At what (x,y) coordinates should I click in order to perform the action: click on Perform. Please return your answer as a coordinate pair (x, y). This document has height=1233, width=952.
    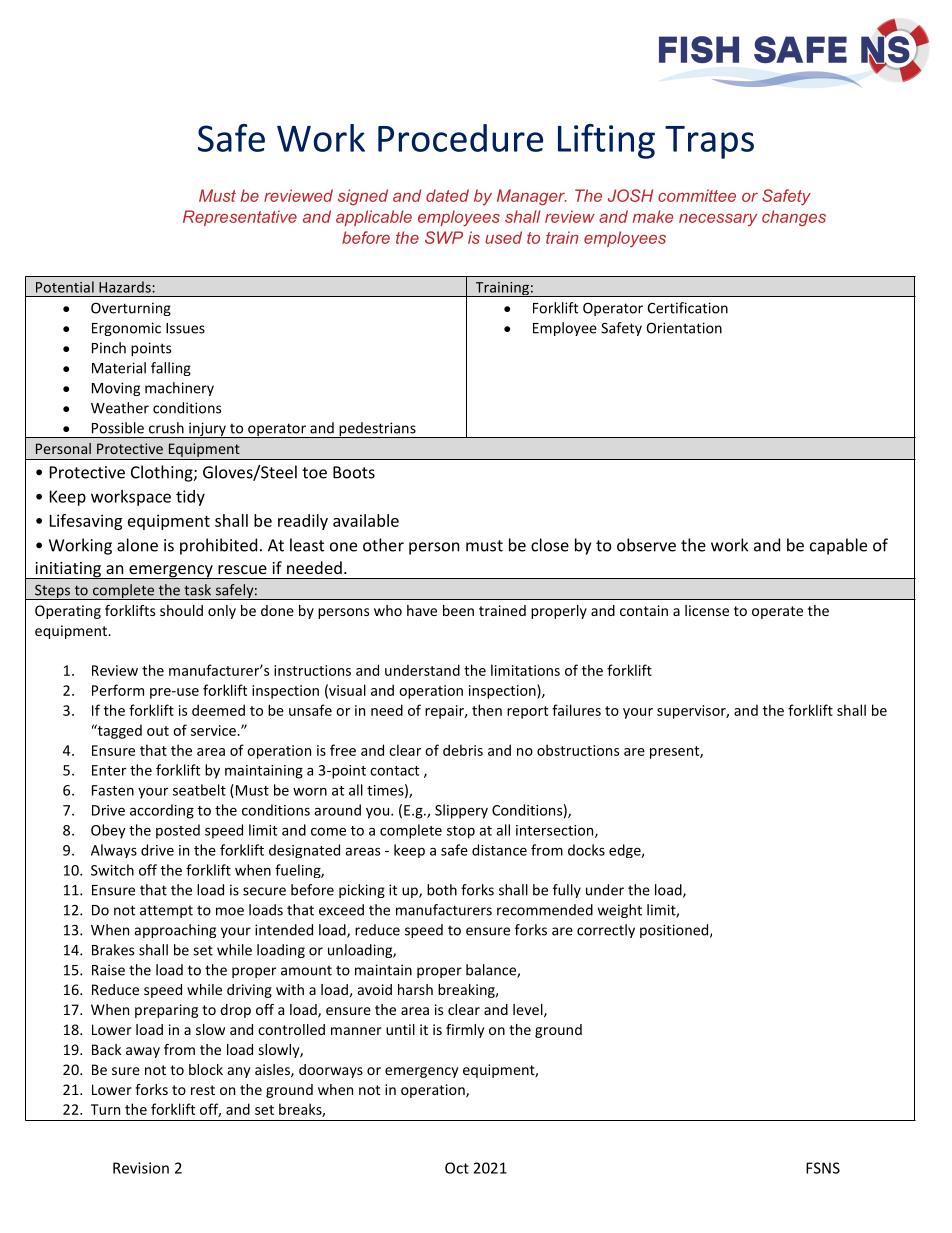
    Looking at the image, I should click on (118, 690).
